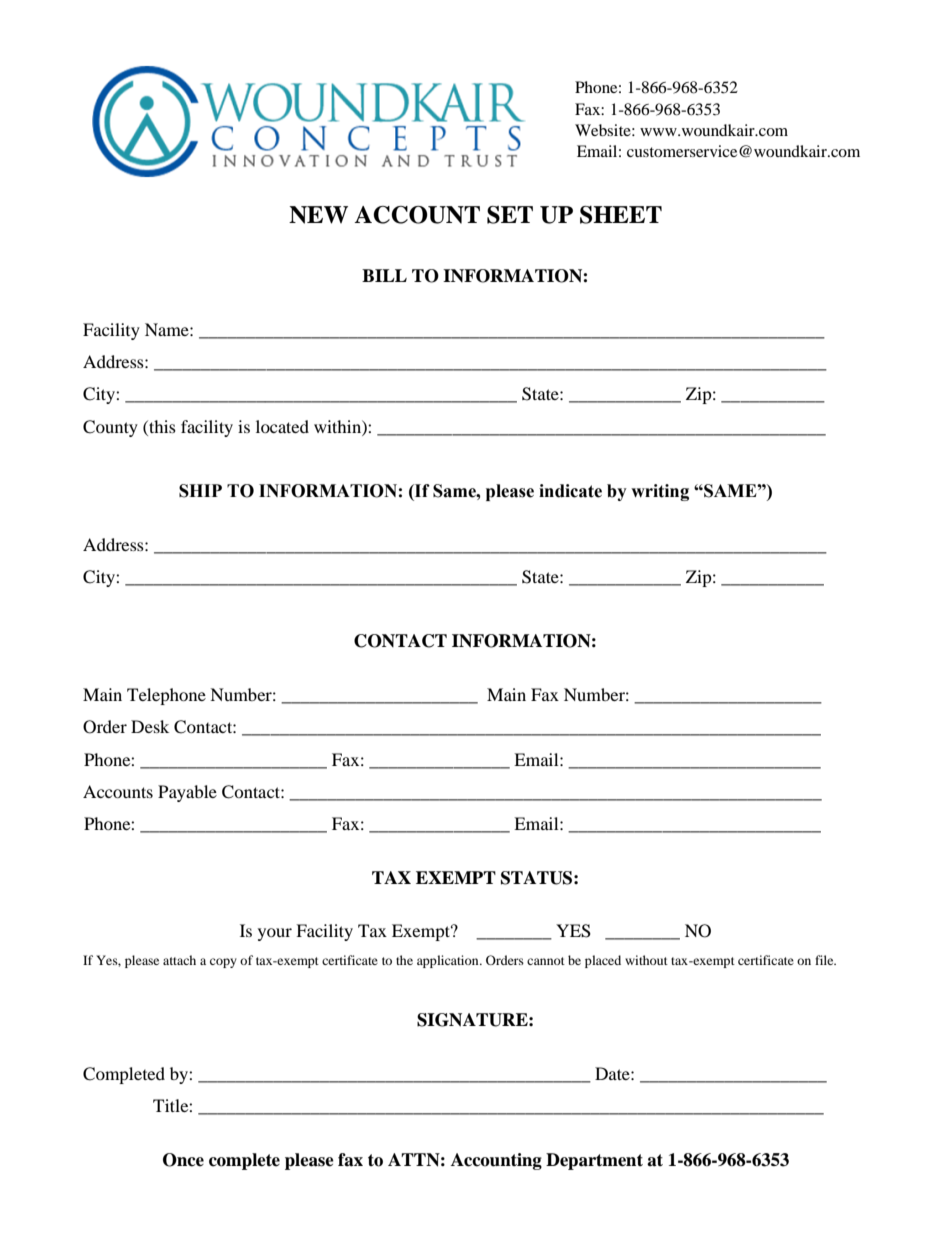 The width and height of the document is (952, 1233). What do you see at coordinates (318, 215) in the document?
I see `NEW` at bounding box center [318, 215].
